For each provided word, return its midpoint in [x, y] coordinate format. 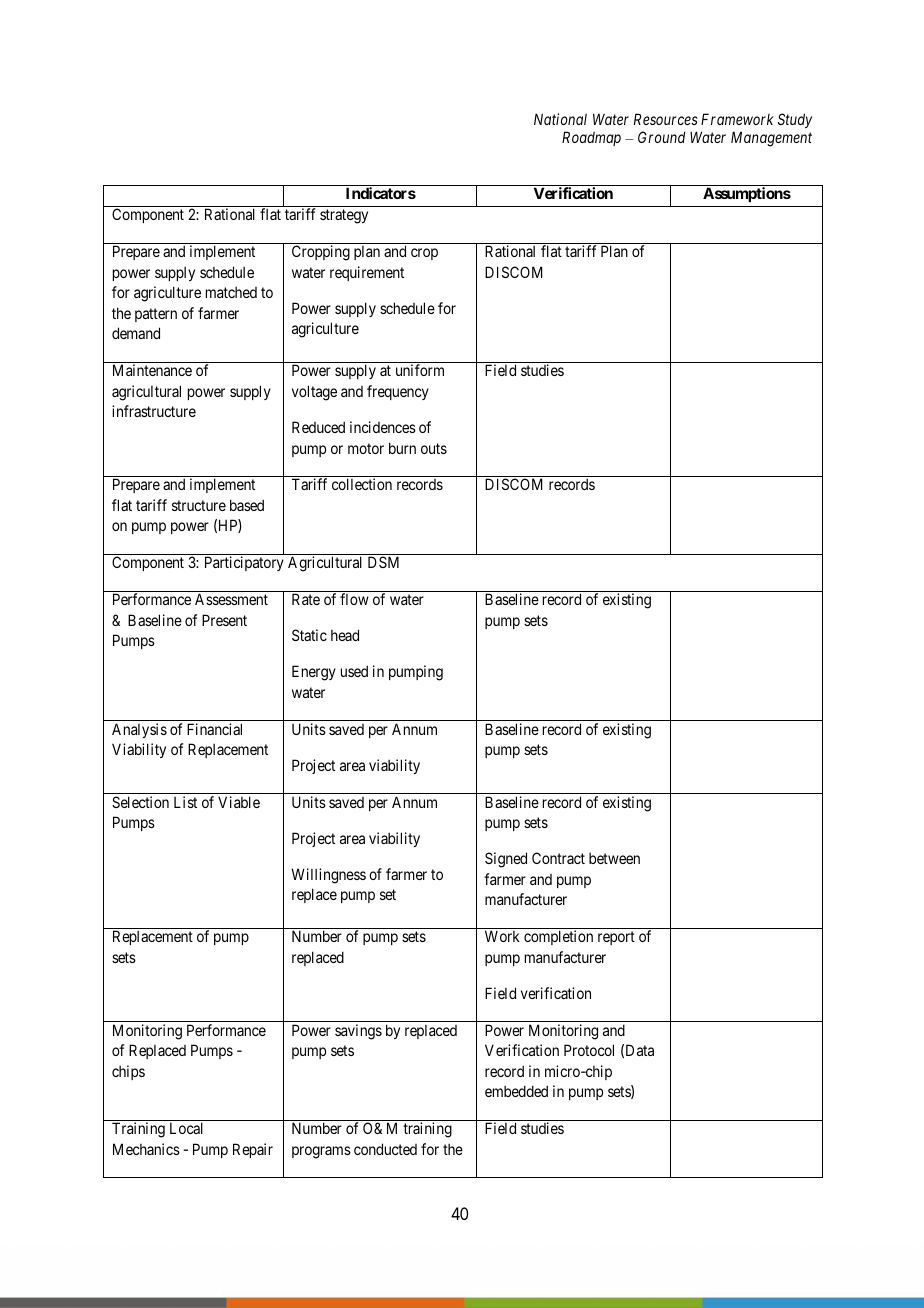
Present [224, 620]
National [560, 119]
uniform [420, 370]
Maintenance [152, 370]
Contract [558, 858]
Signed [506, 860]
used [354, 671]
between [614, 858]
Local [186, 1128]
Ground [661, 137]
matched [231, 292]
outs [434, 448]
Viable [239, 802]
